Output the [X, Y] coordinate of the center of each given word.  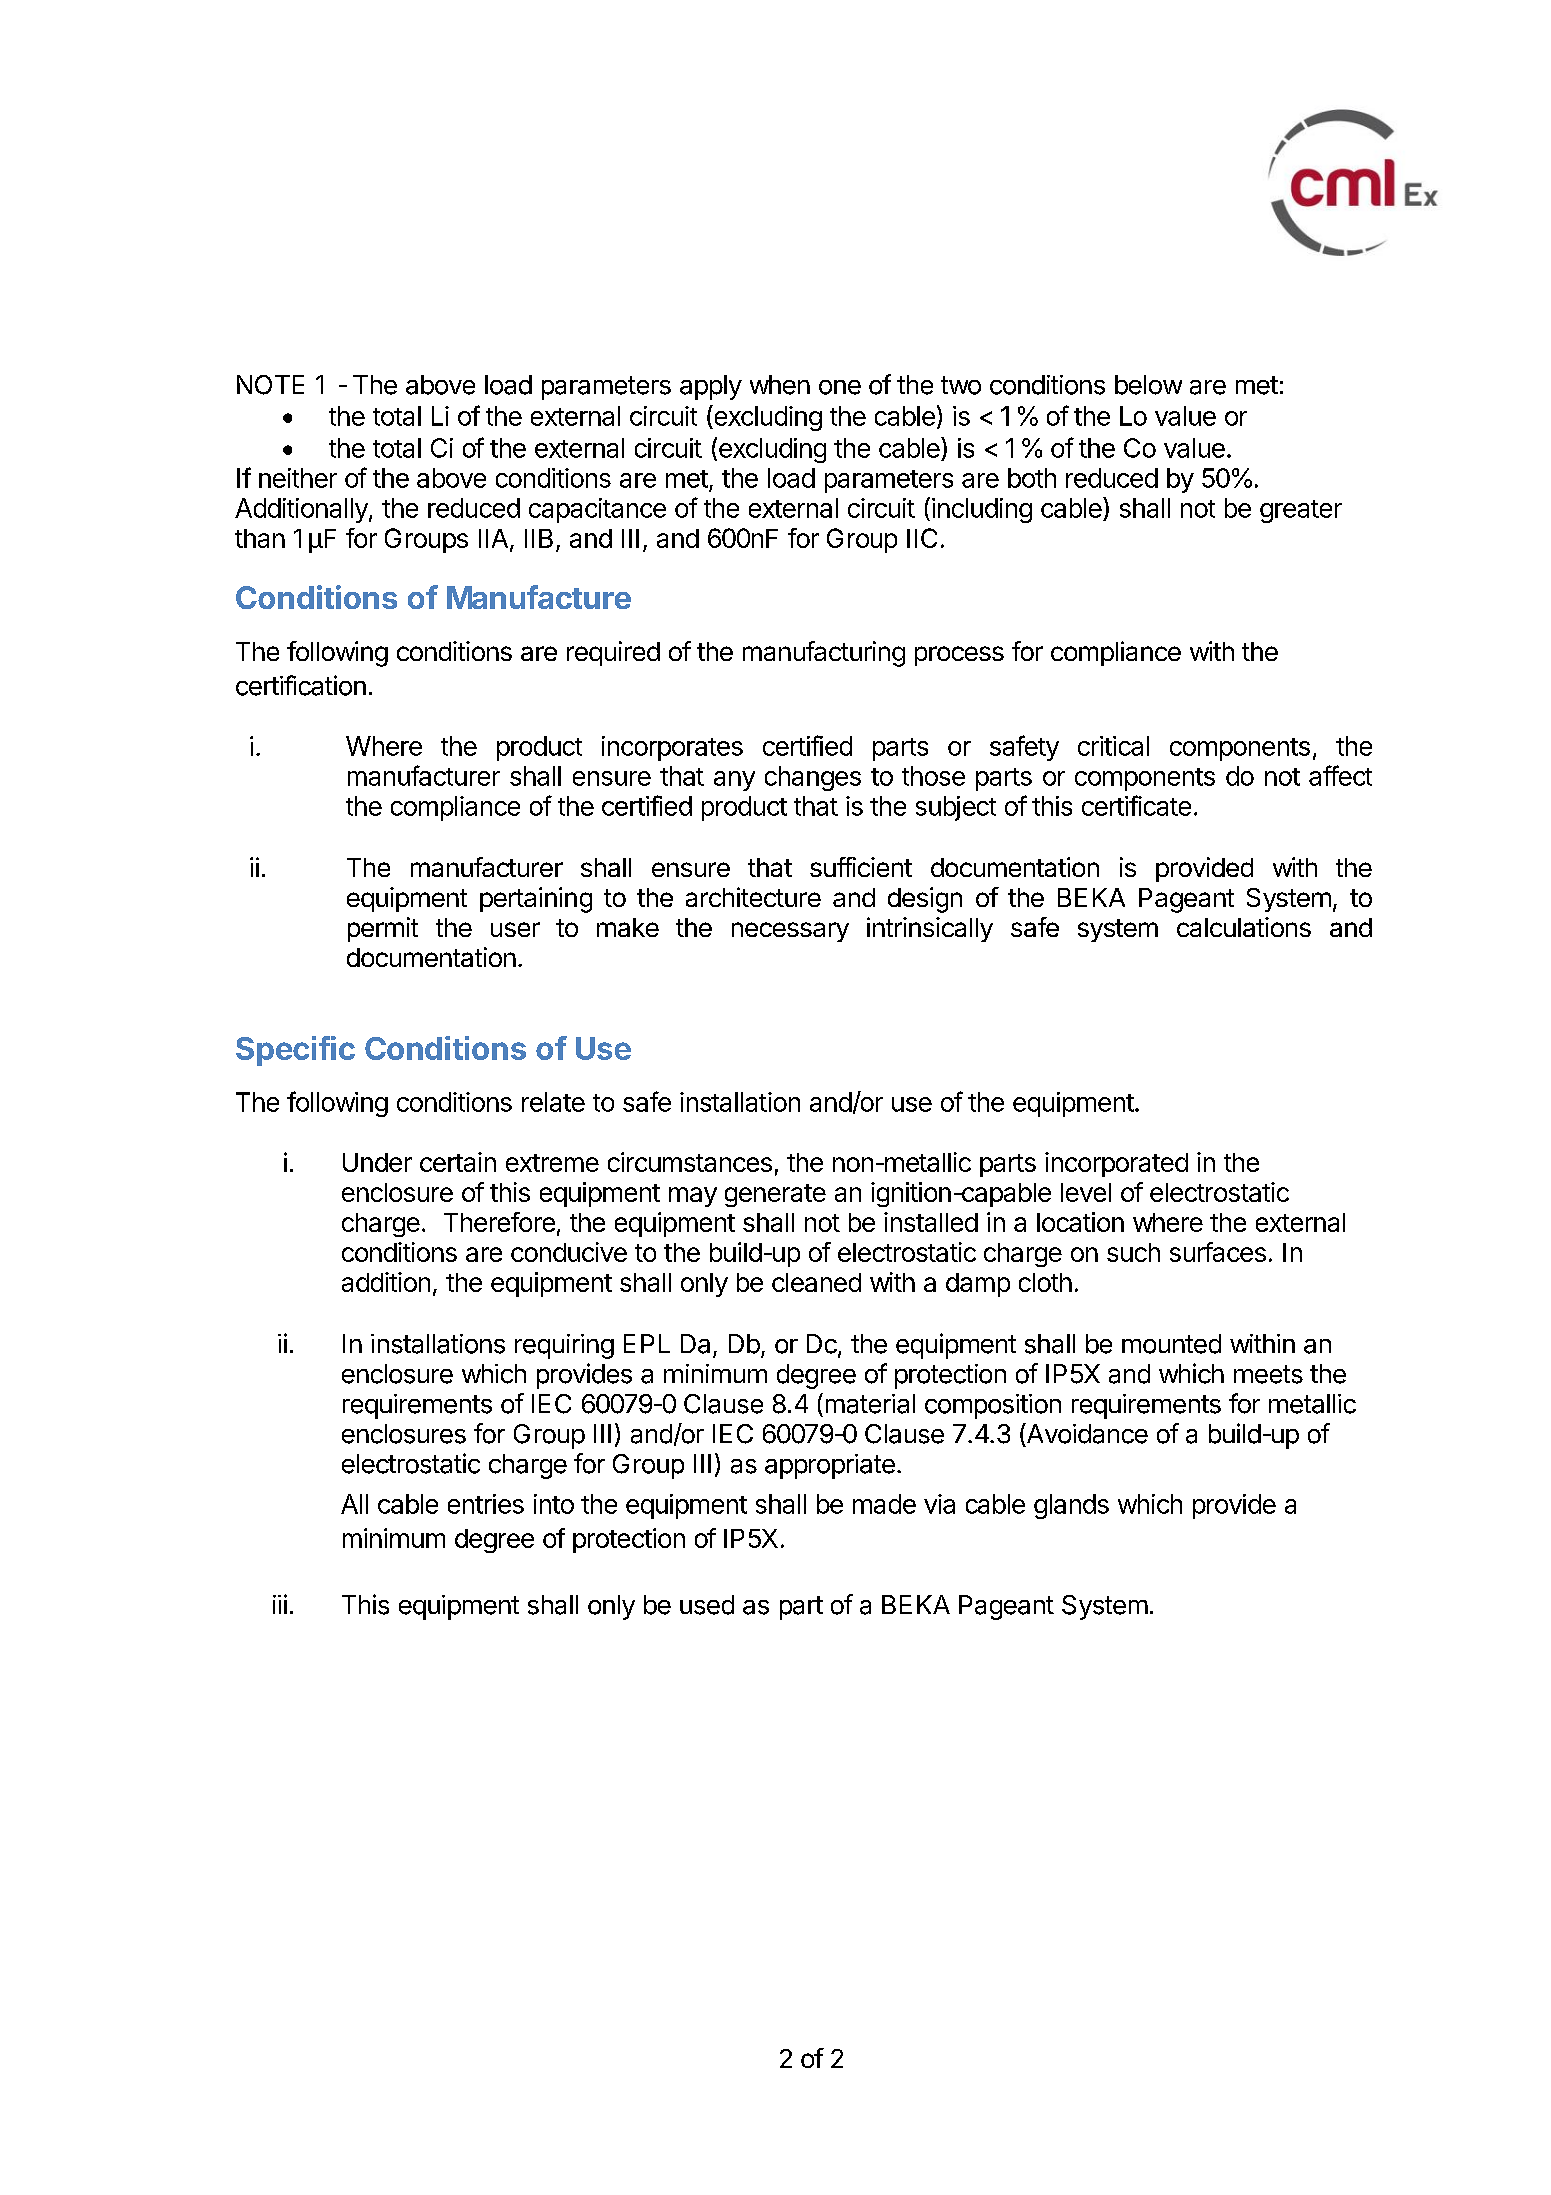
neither [298, 478]
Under [377, 1162]
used [707, 1605]
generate [775, 1195]
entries [486, 1504]
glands [1071, 1506]
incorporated [1116, 1164]
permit [383, 929]
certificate [1136, 805]
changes [813, 778]
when [780, 385]
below [1148, 385]
